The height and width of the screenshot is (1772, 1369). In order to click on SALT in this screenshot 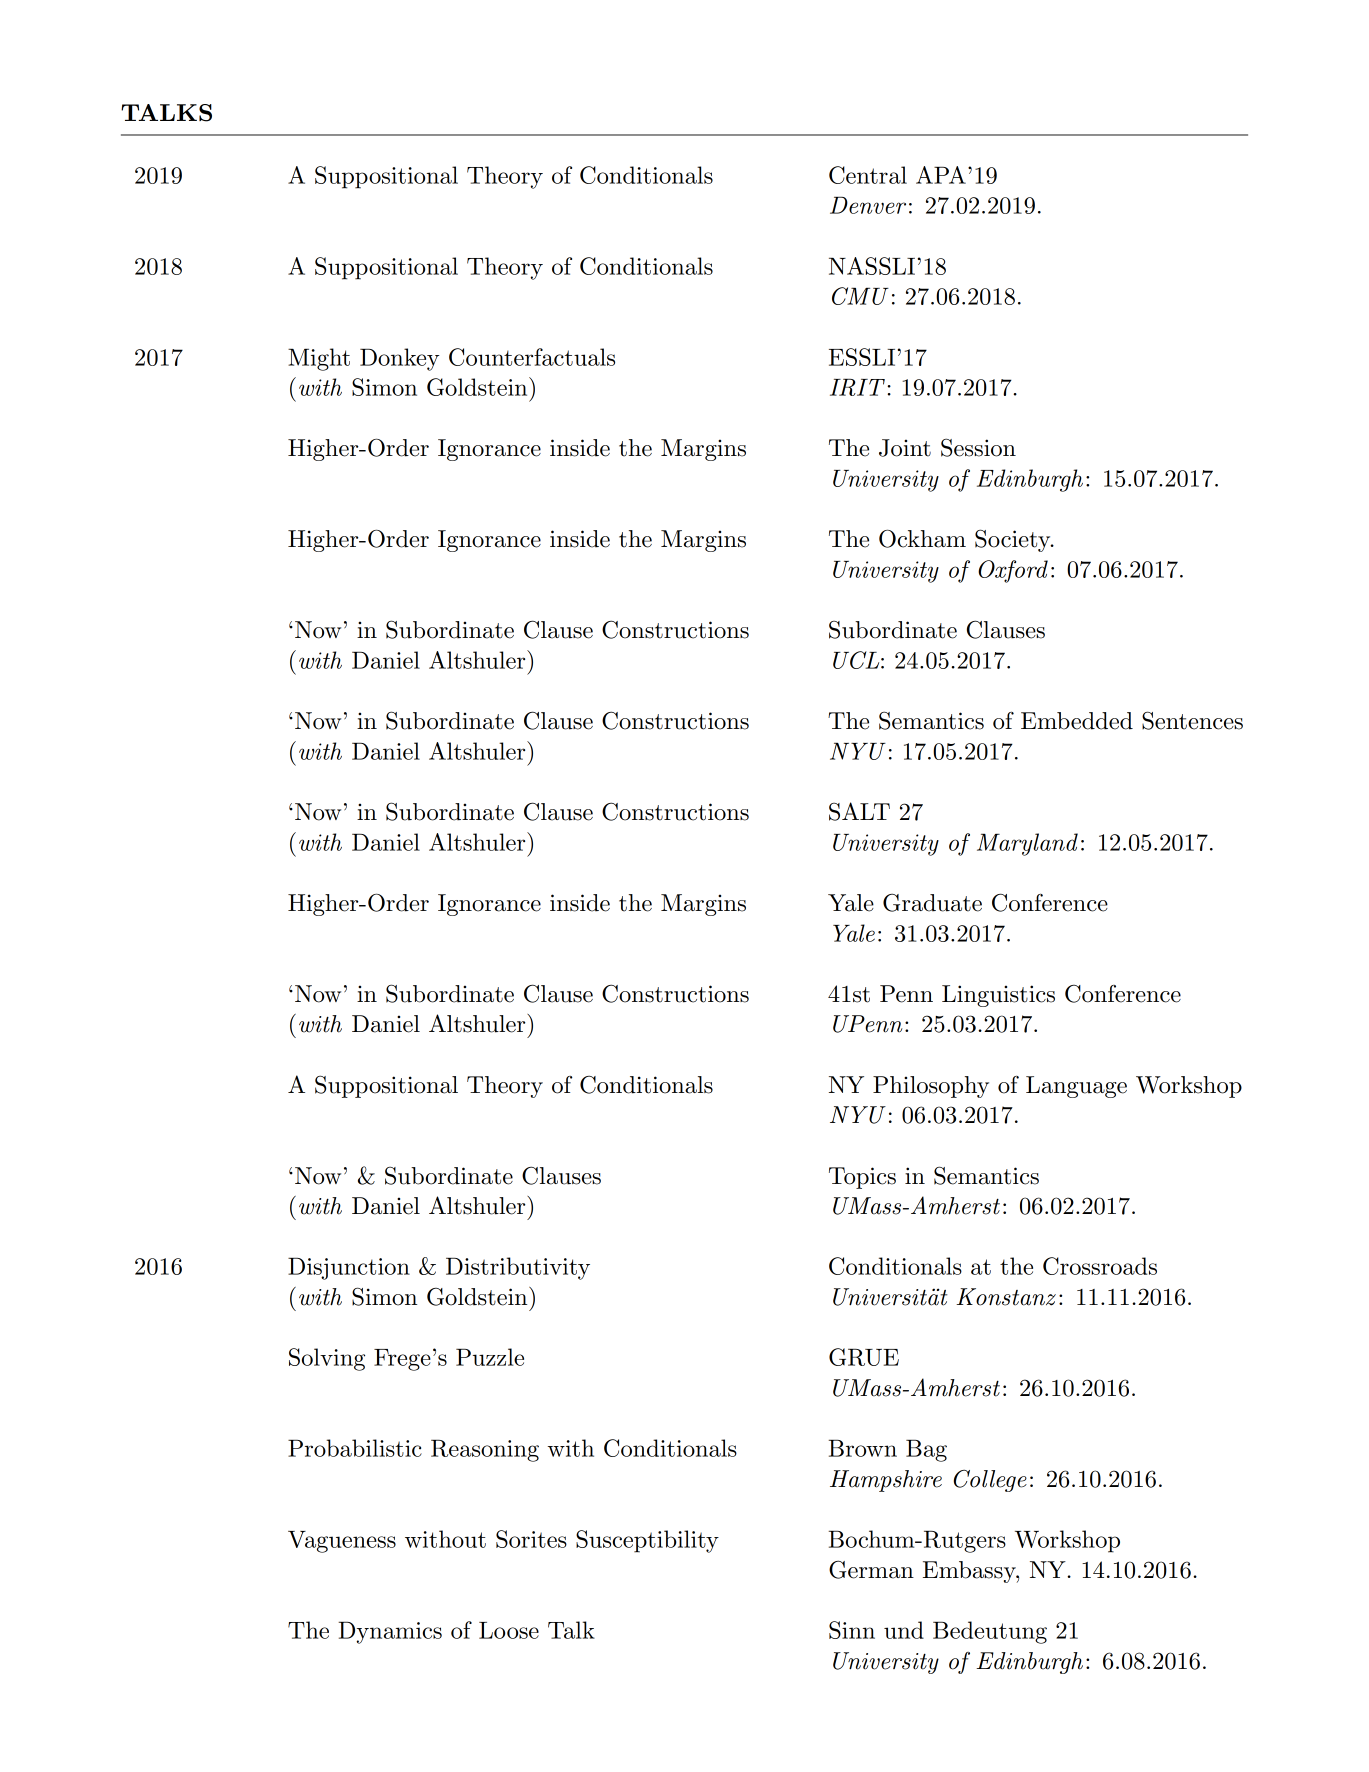, I will do `click(859, 811)`.
